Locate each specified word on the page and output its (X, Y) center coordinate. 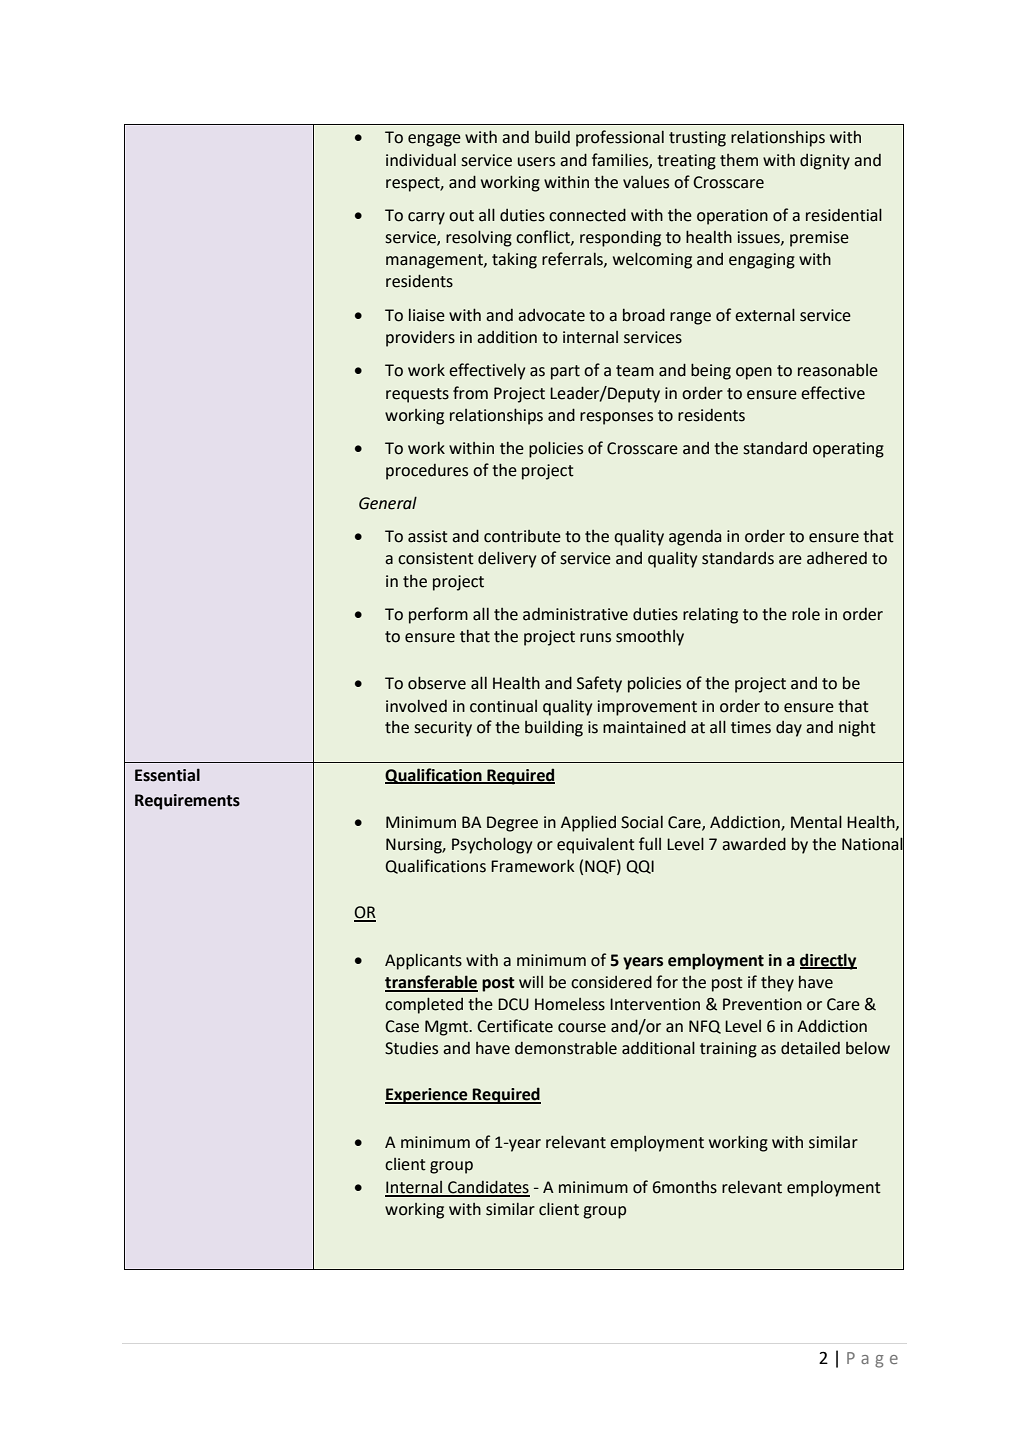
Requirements (187, 802)
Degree (512, 824)
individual (421, 160)
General (388, 503)
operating (848, 450)
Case (402, 1026)
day (789, 729)
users (536, 162)
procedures (427, 472)
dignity (825, 162)
